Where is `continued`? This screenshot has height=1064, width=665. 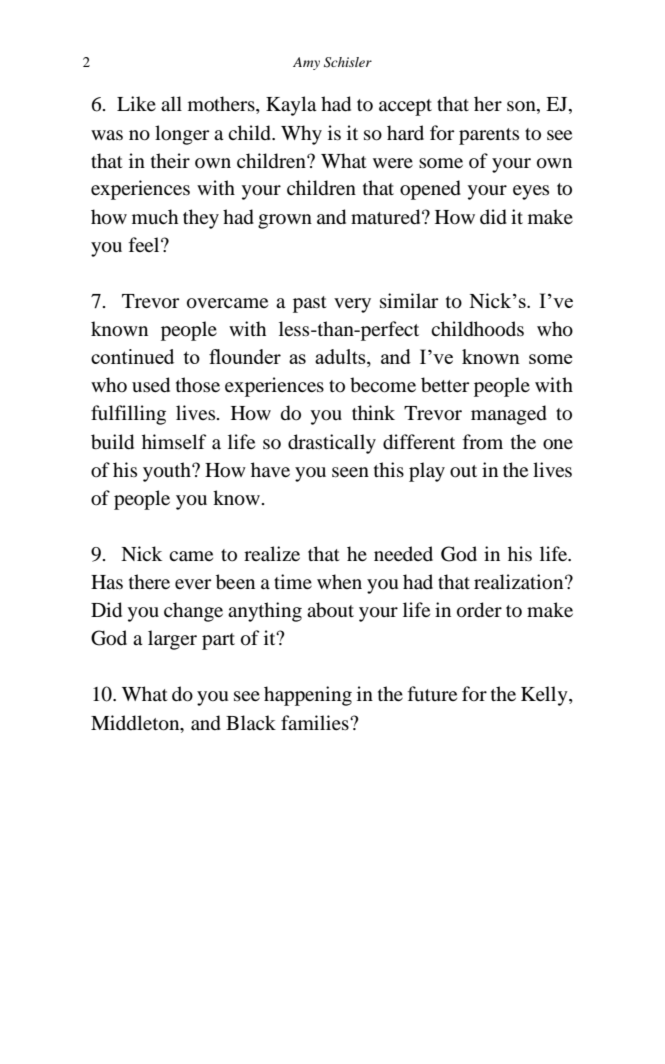
continued is located at coordinates (132, 356).
